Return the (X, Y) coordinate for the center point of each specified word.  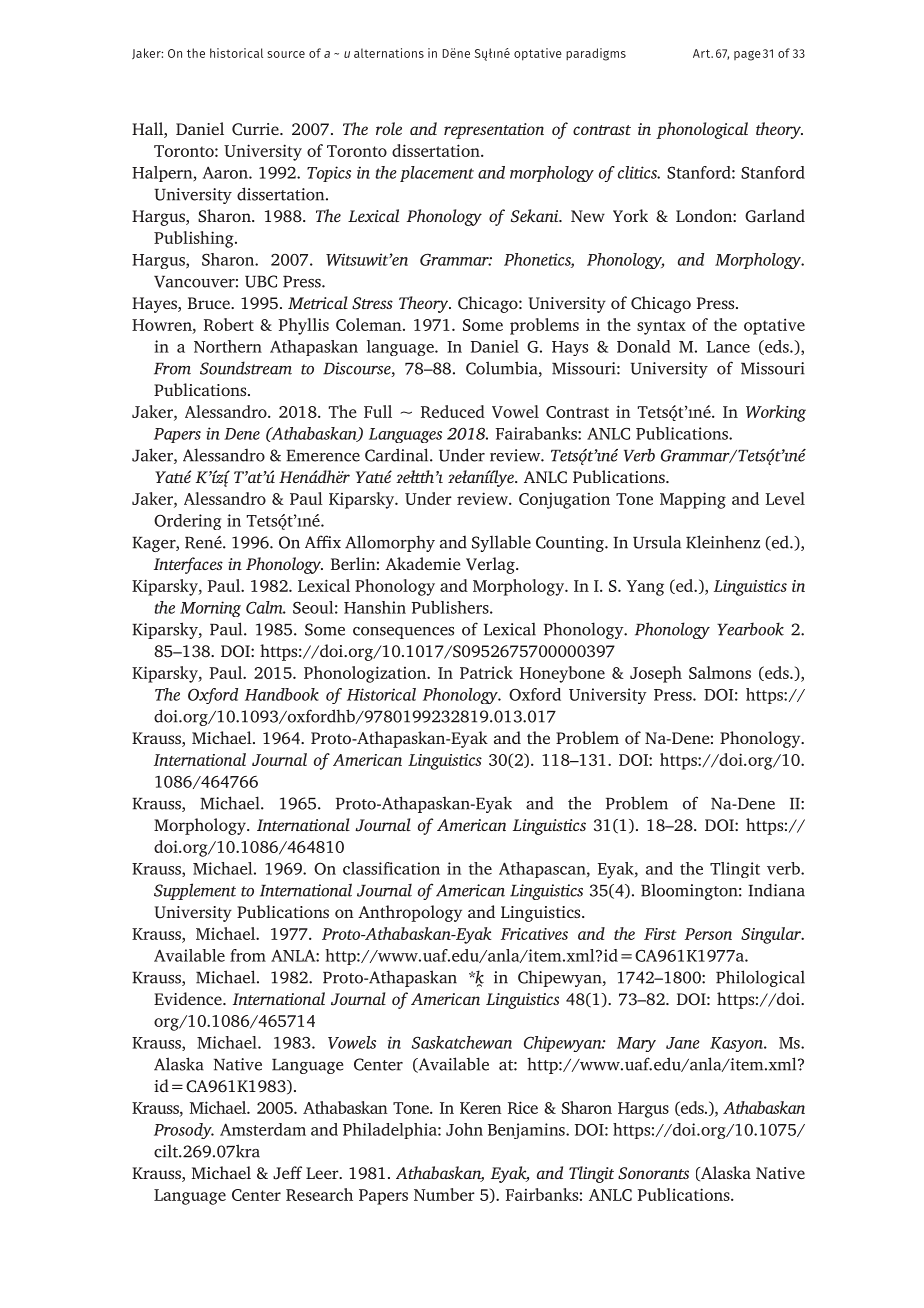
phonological (702, 130)
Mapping (693, 500)
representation (494, 131)
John (464, 1129)
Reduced (453, 411)
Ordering (187, 522)
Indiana (776, 890)
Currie (256, 129)
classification (391, 868)
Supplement (195, 891)
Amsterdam (263, 1129)
